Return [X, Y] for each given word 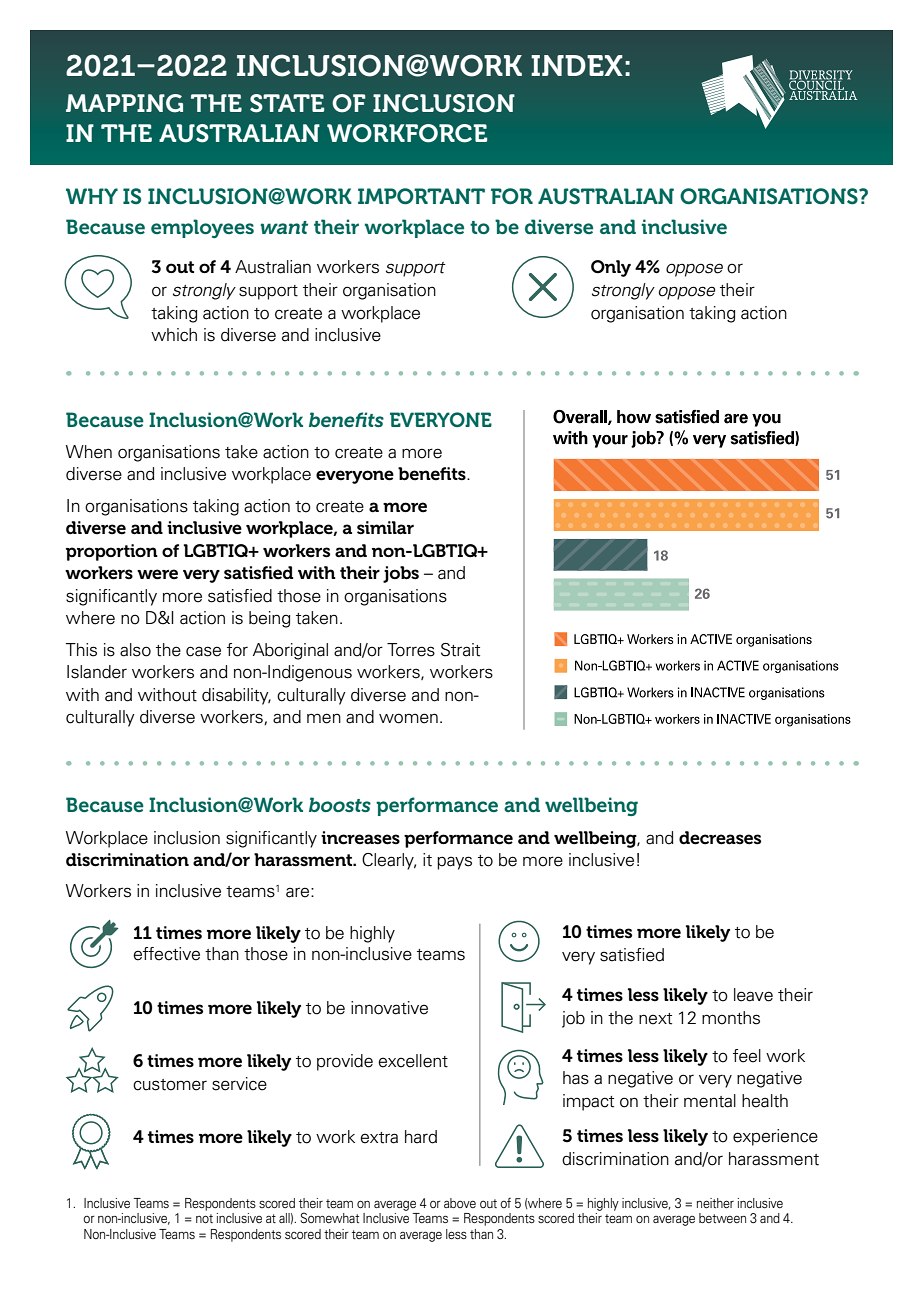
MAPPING [124, 103]
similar [385, 528]
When [89, 452]
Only [611, 268]
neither [715, 1203]
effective [166, 954]
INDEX [577, 65]
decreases [720, 838]
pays [454, 863]
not [204, 1218]
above [460, 1203]
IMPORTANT [421, 196]
